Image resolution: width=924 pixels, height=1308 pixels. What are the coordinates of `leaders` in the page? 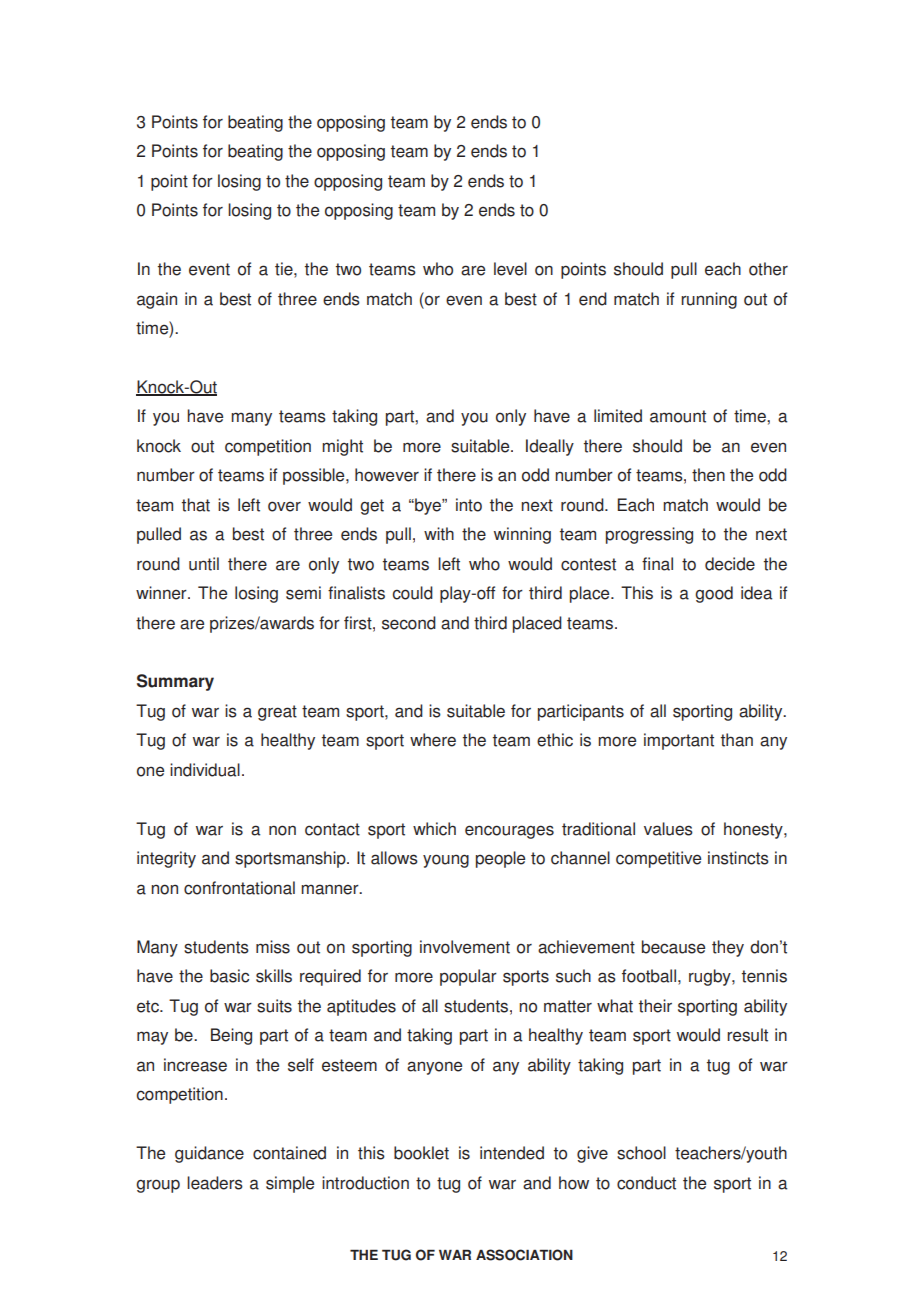 It's located at (215, 1183).
